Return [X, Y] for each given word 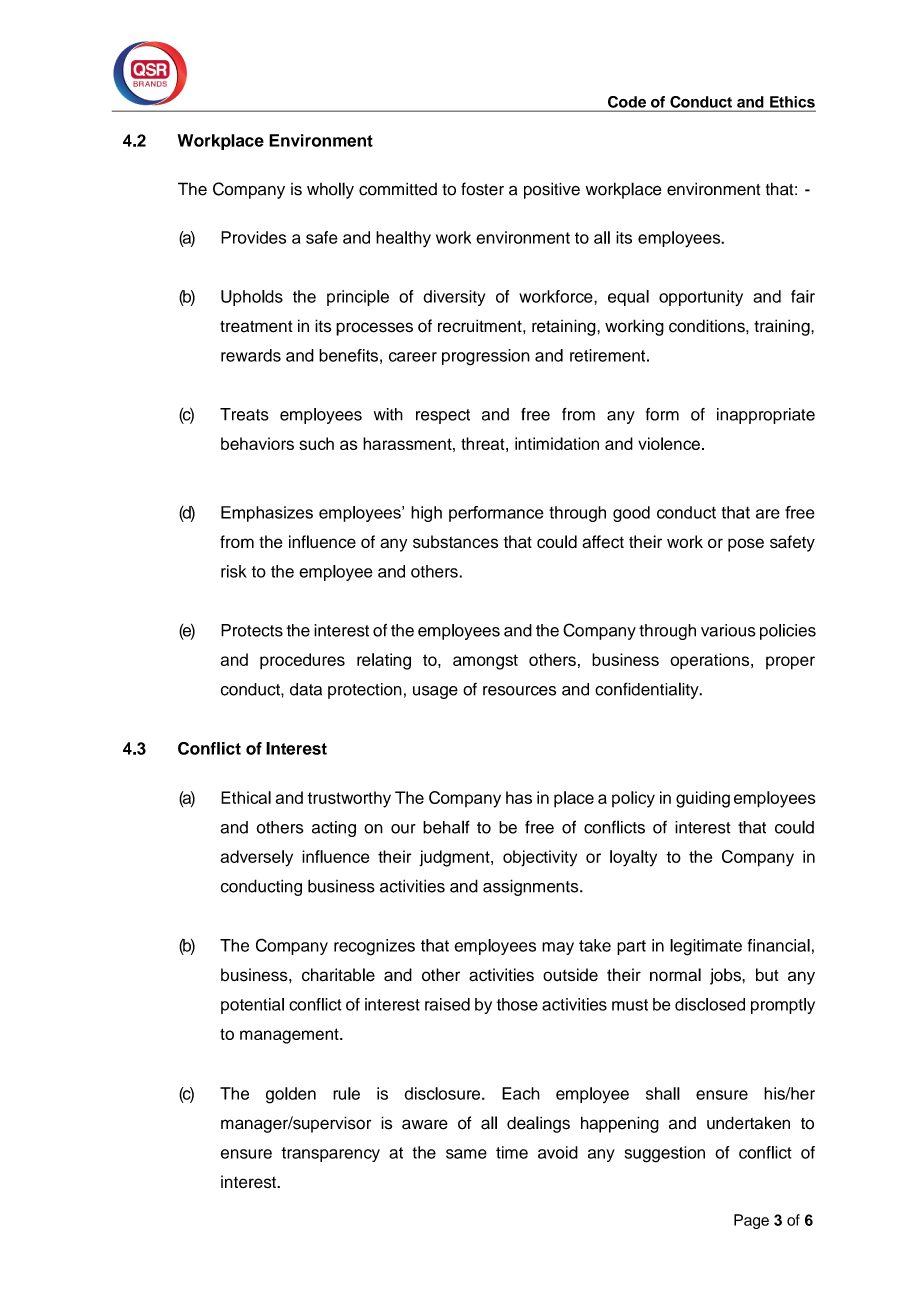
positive [552, 190]
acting [334, 829]
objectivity [540, 858]
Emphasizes [267, 514]
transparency [330, 1154]
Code [627, 102]
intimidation [557, 443]
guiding [703, 799]
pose [746, 545]
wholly [330, 190]
